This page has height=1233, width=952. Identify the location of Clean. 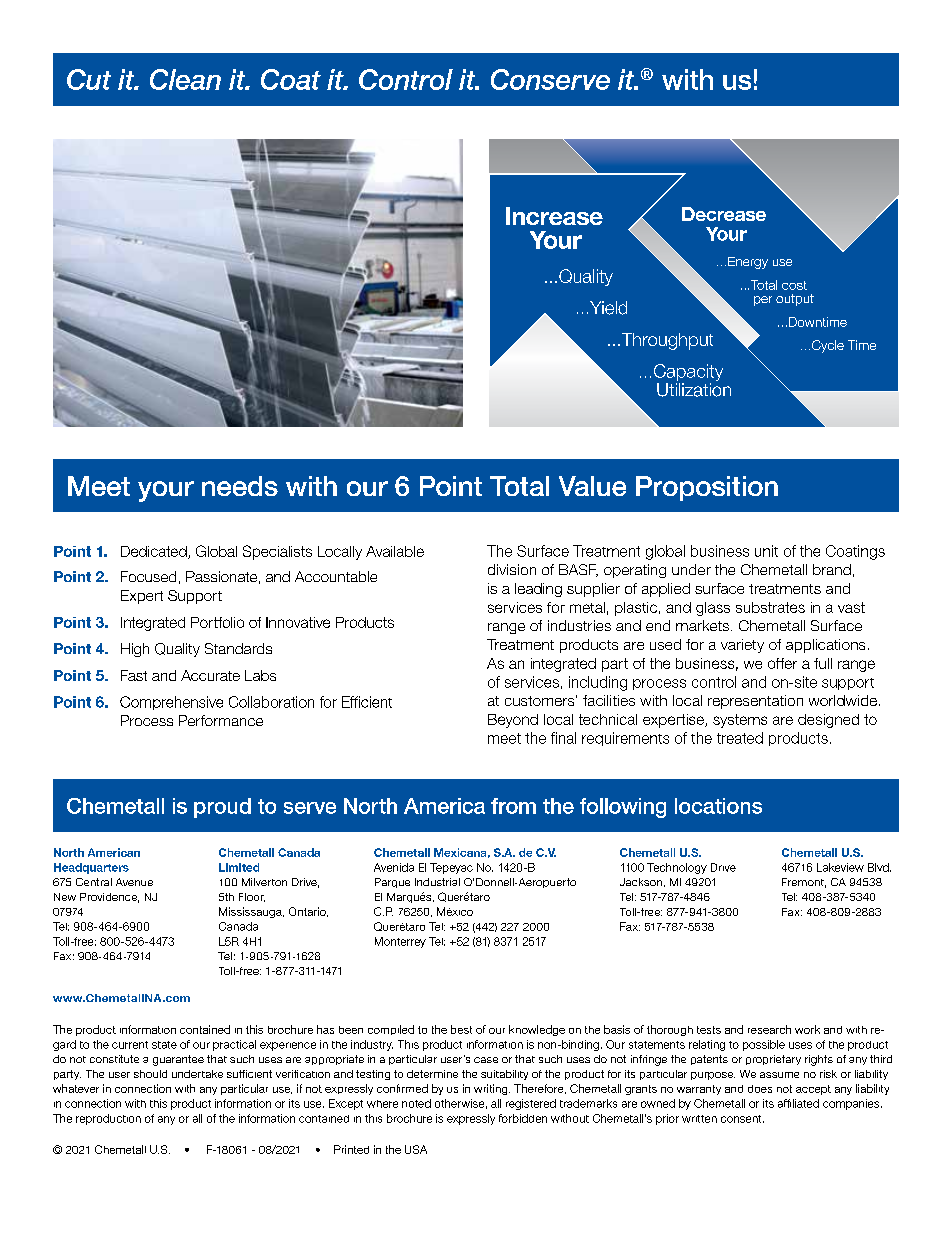
(185, 79).
